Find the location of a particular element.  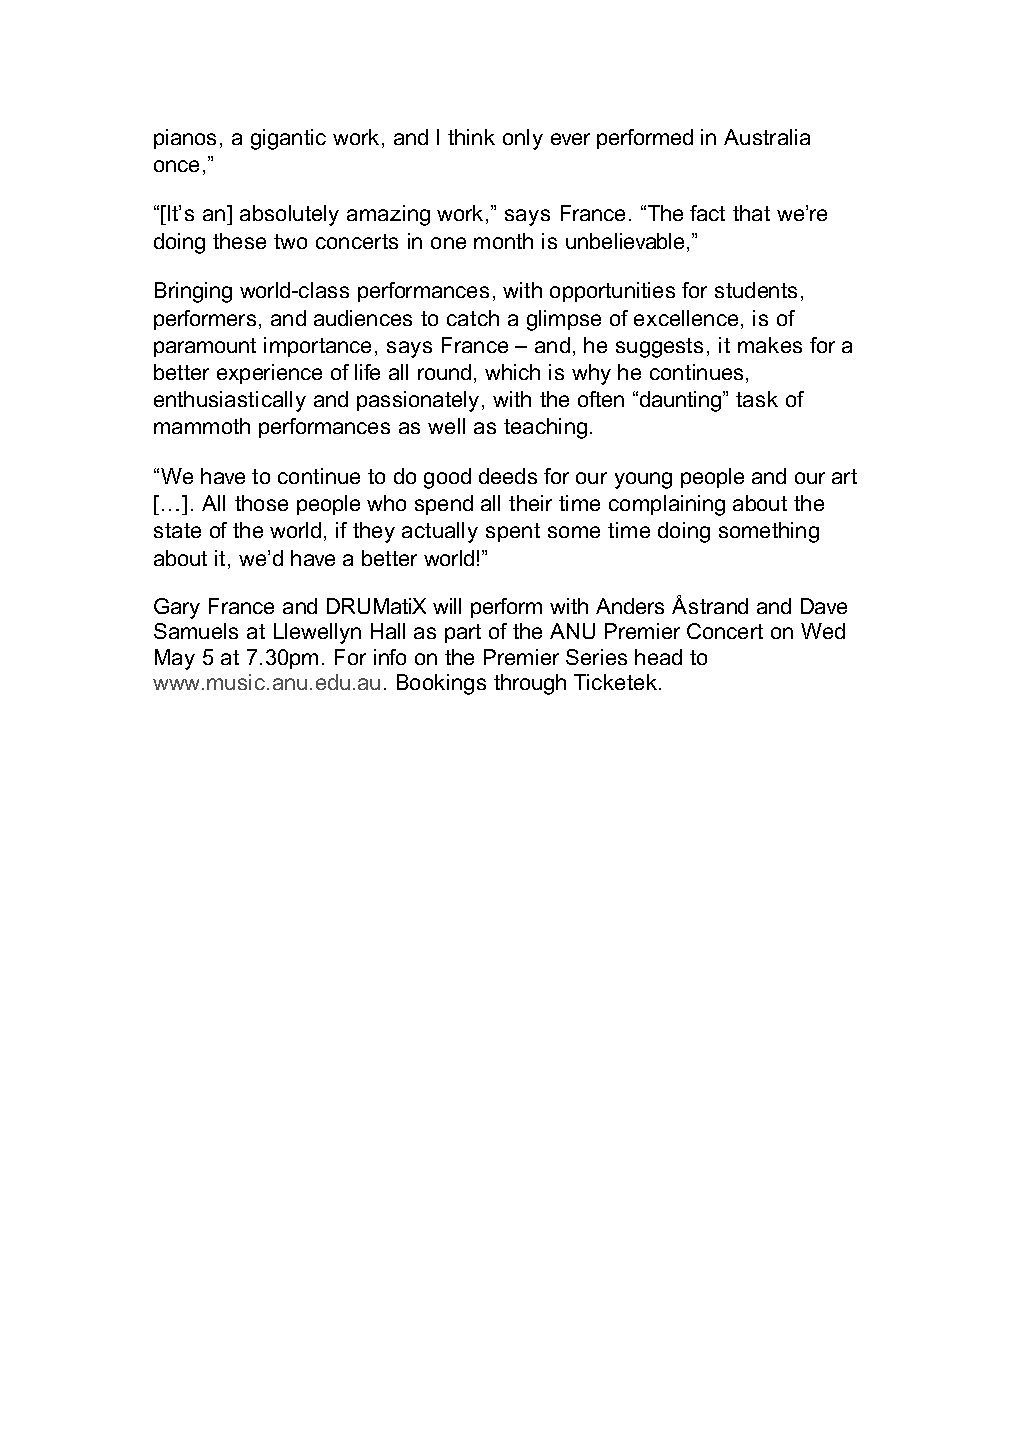

spent is located at coordinates (513, 532).
